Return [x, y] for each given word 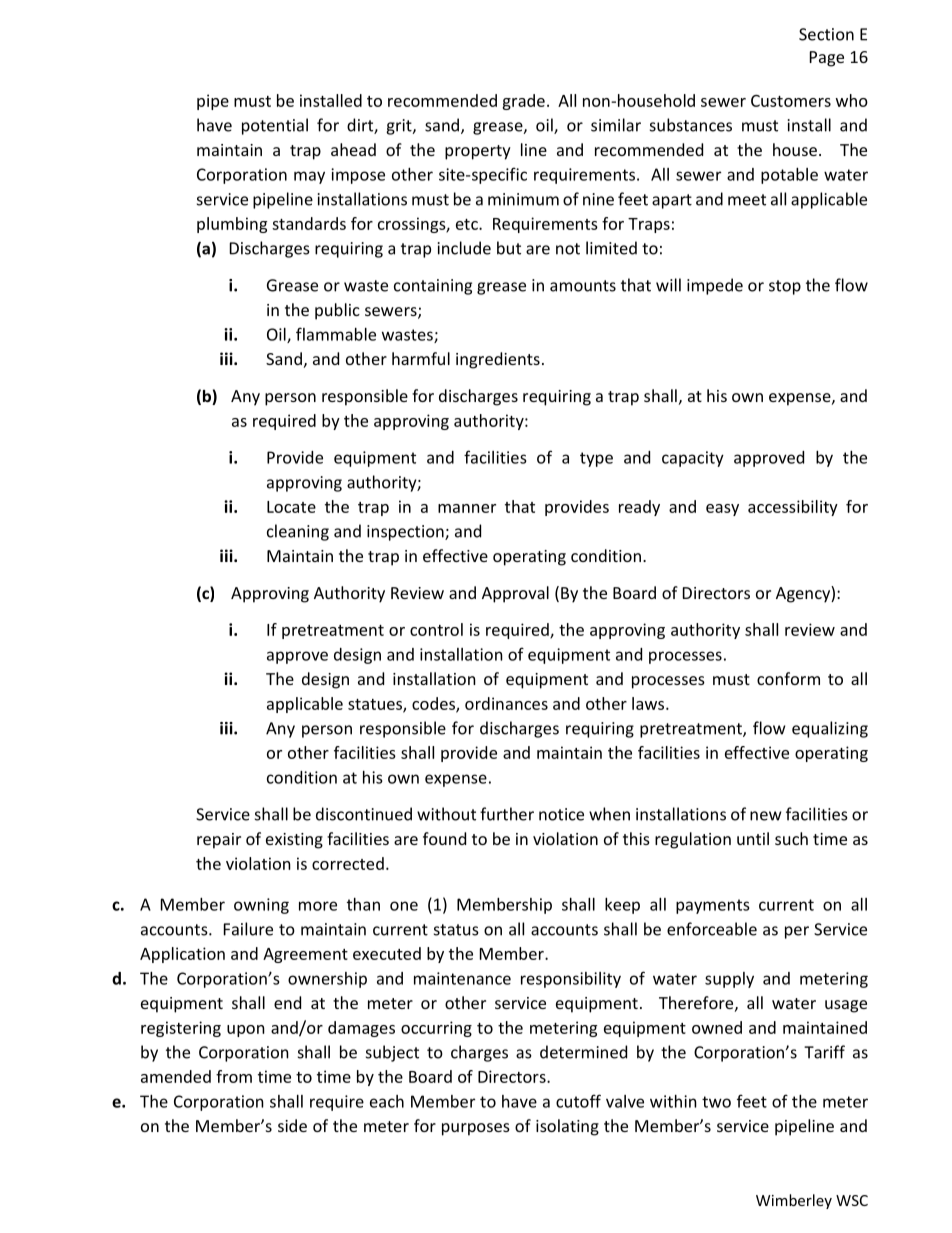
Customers [791, 101]
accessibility [793, 508]
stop [785, 287]
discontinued [364, 814]
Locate [291, 507]
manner [467, 508]
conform [788, 678]
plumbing [232, 225]
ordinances [506, 703]
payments [713, 906]
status [456, 930]
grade [523, 102]
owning [261, 906]
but [509, 248]
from [234, 1076]
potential [275, 126]
